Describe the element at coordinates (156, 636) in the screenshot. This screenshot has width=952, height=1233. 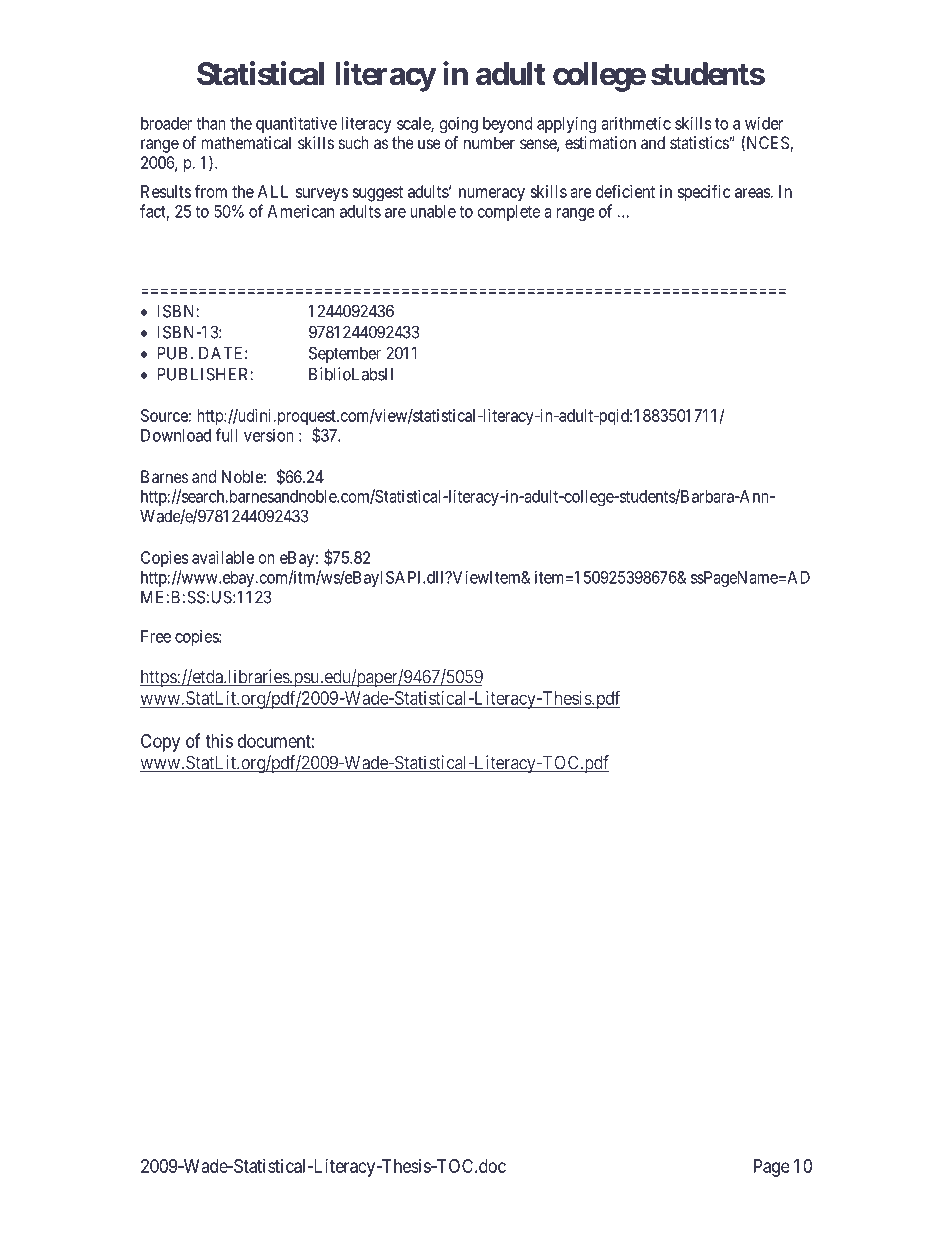
I see `Free` at that location.
